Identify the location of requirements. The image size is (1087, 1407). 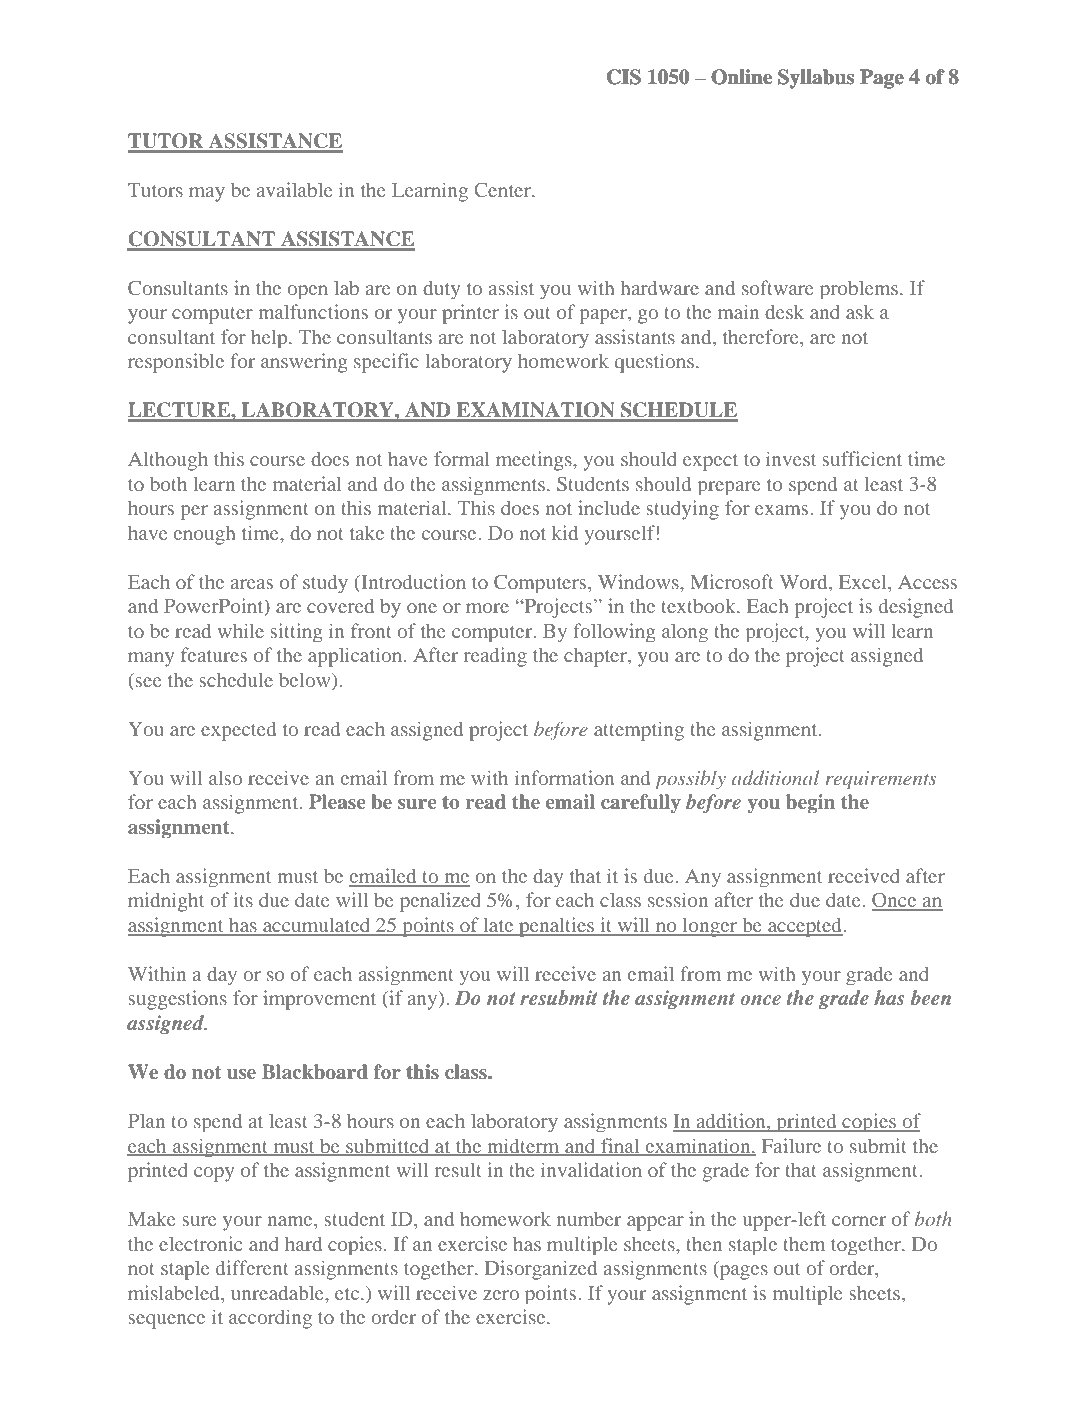
(881, 780).
